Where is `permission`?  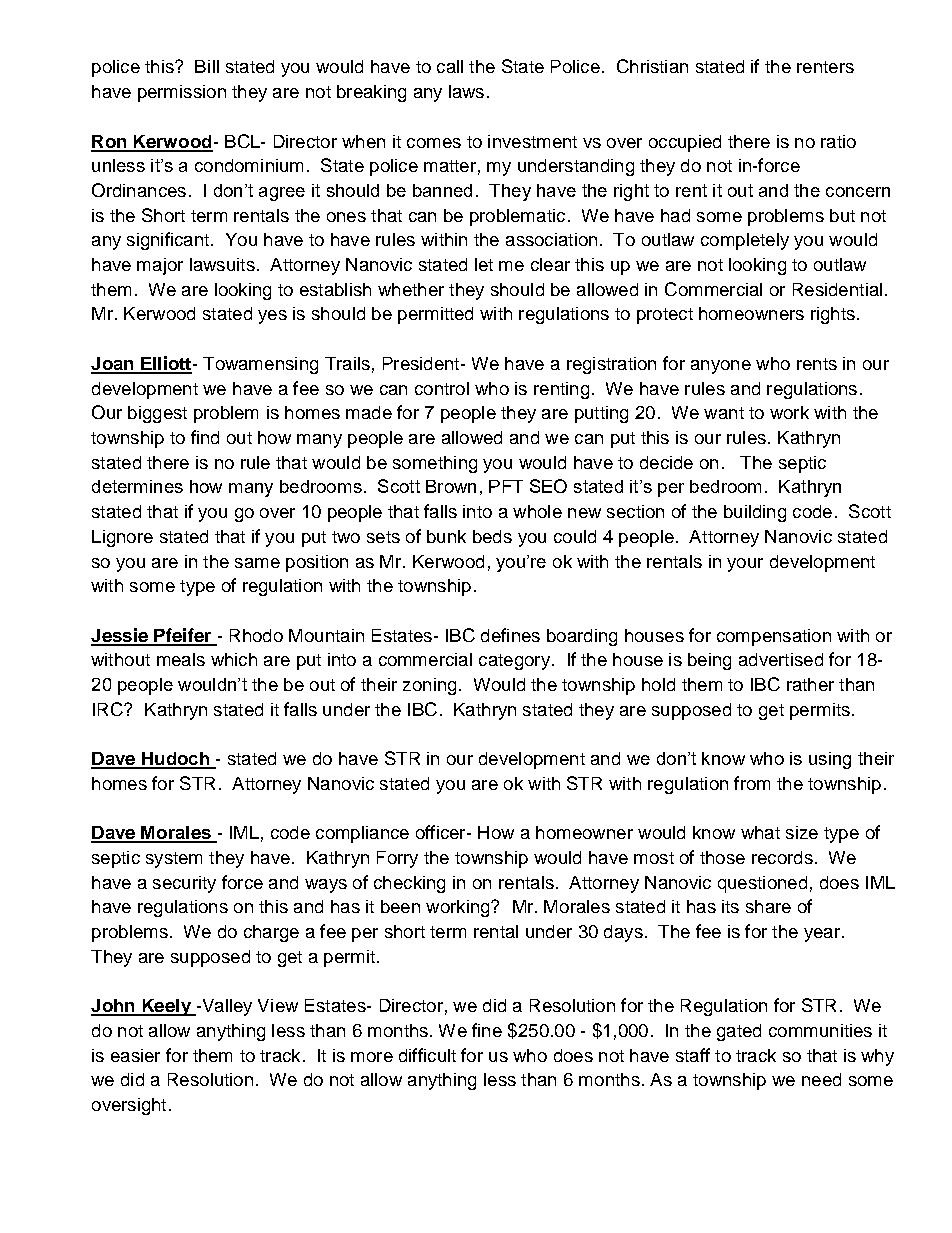 permission is located at coordinates (182, 93).
